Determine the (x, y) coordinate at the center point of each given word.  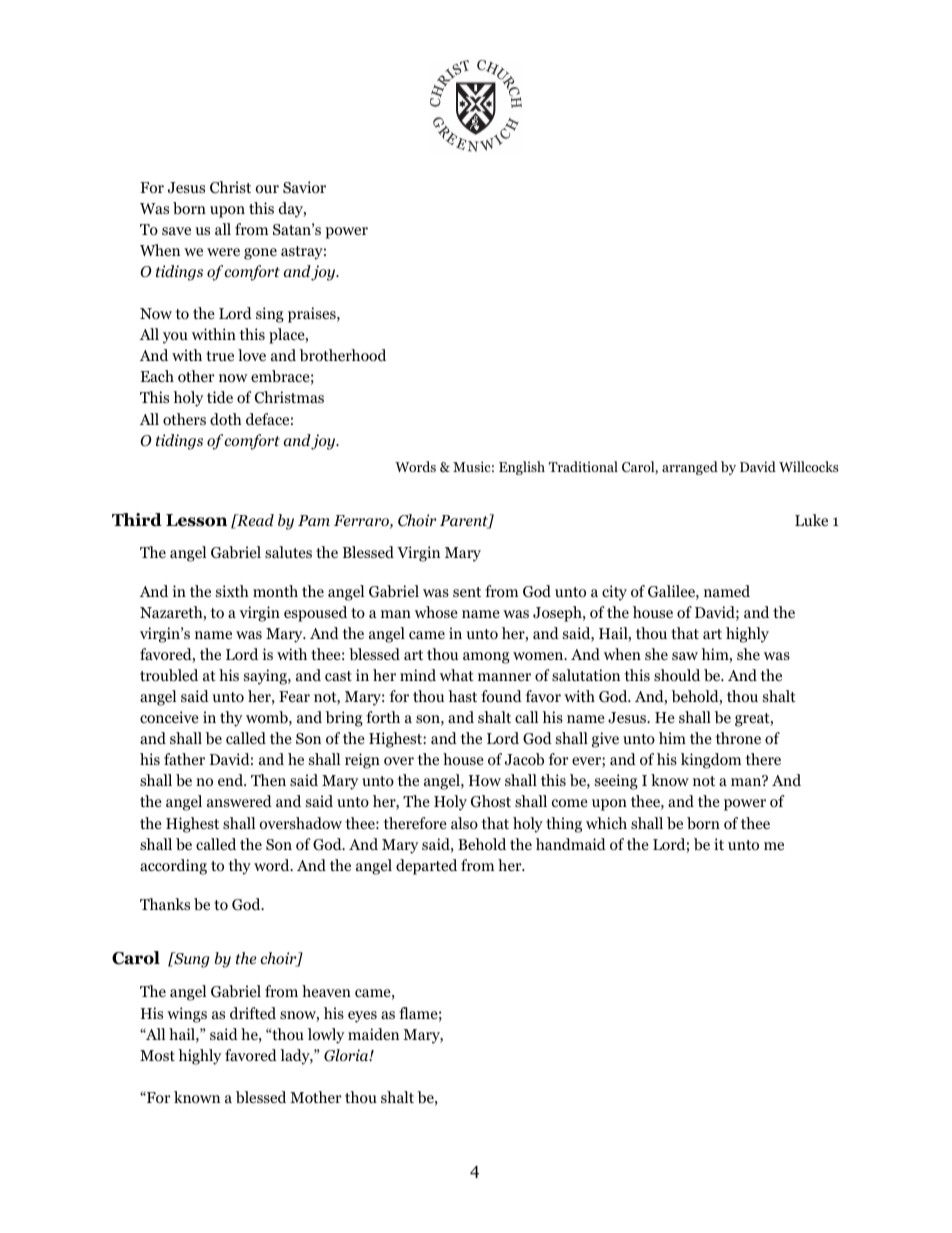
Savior (304, 187)
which (606, 823)
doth (226, 419)
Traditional (583, 466)
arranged (690, 468)
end (231, 780)
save (176, 231)
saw (685, 656)
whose (436, 612)
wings (187, 1015)
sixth (232, 591)
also (464, 823)
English (522, 468)
